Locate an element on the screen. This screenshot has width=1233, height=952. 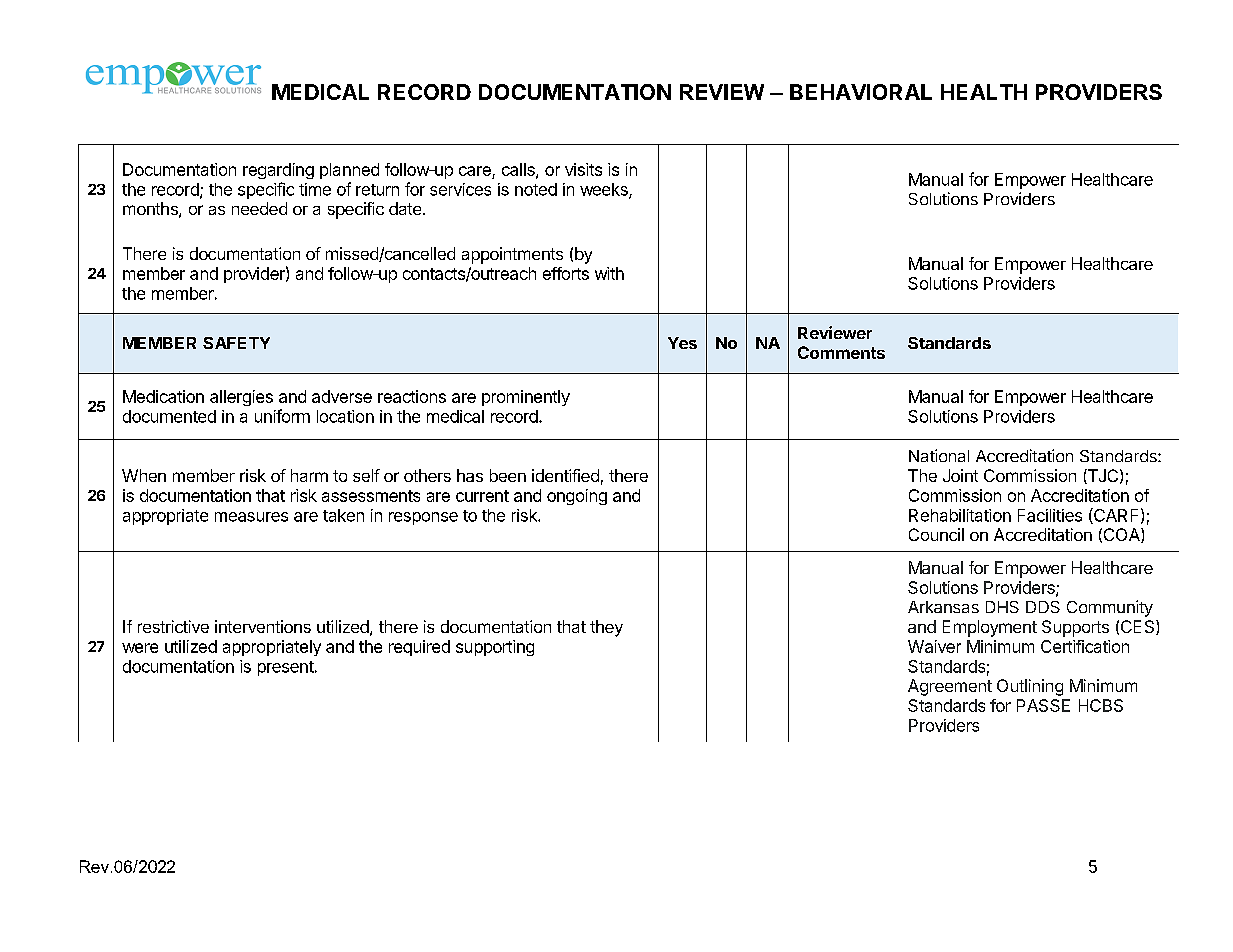
regarding is located at coordinates (278, 171).
